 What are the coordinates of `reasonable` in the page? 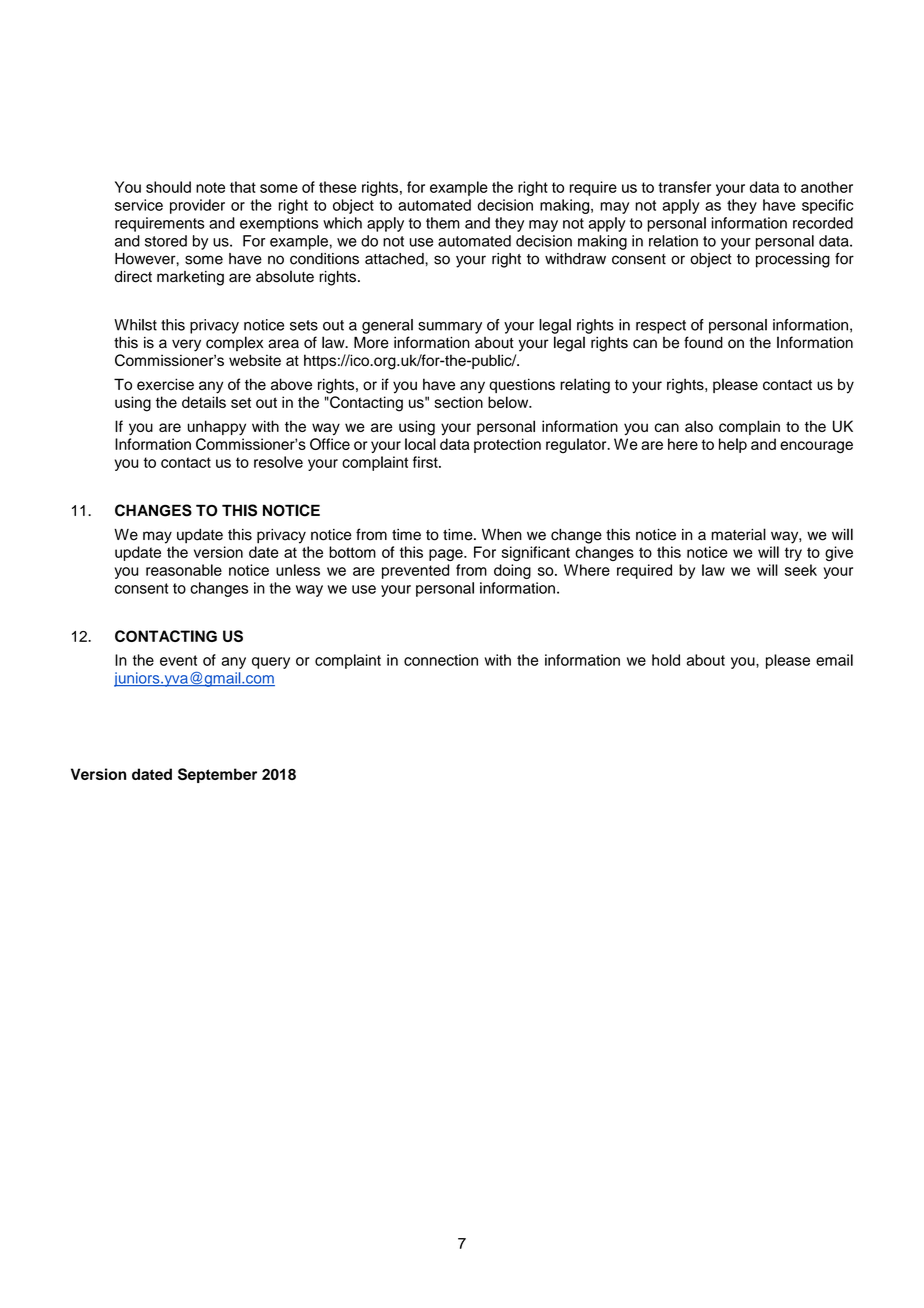 It's located at (184, 570).
